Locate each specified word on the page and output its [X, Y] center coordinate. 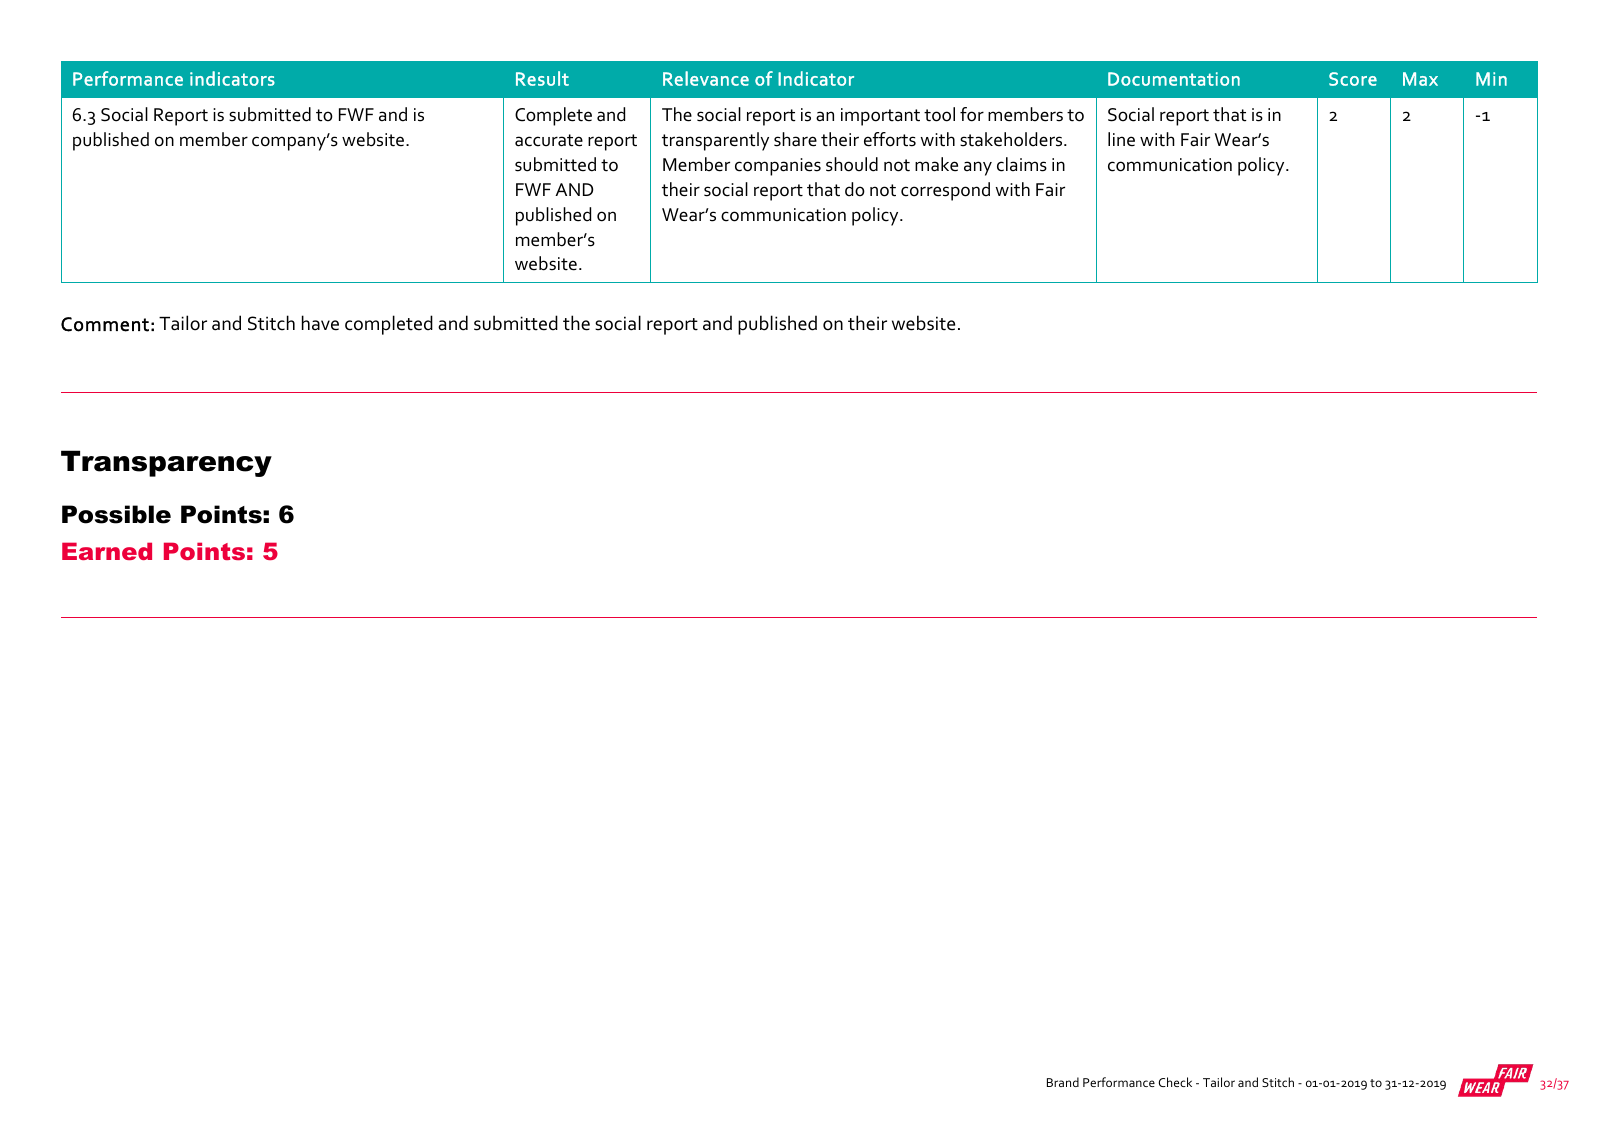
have [320, 323]
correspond [945, 191]
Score [1353, 79]
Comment [105, 324]
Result [542, 78]
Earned [107, 551]
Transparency [166, 463]
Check [1175, 1082]
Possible [116, 514]
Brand [1063, 1082]
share [795, 139]
